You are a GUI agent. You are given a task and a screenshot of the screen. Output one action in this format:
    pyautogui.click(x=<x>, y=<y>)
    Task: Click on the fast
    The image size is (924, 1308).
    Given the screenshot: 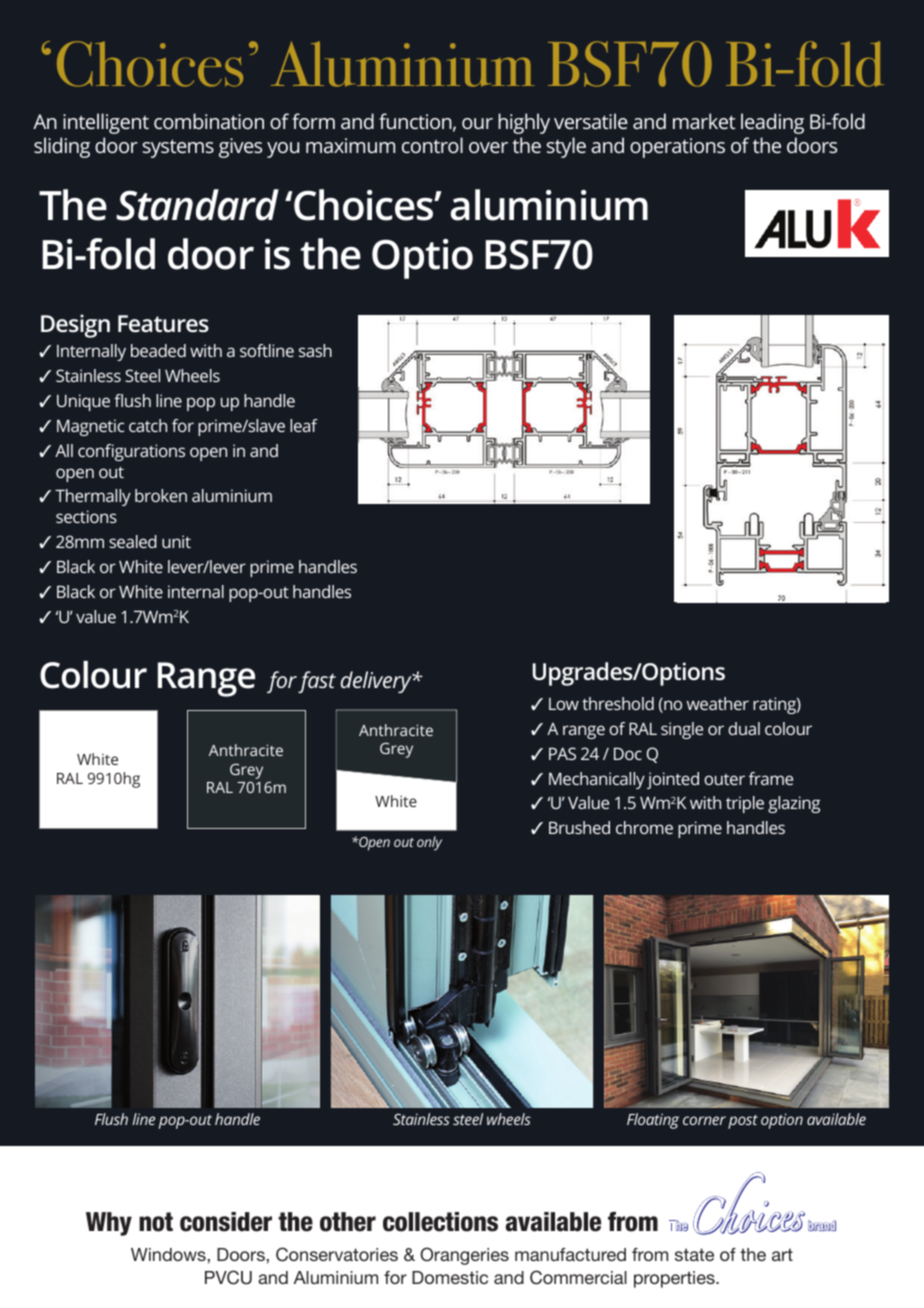 What is the action you would take?
    pyautogui.click(x=317, y=682)
